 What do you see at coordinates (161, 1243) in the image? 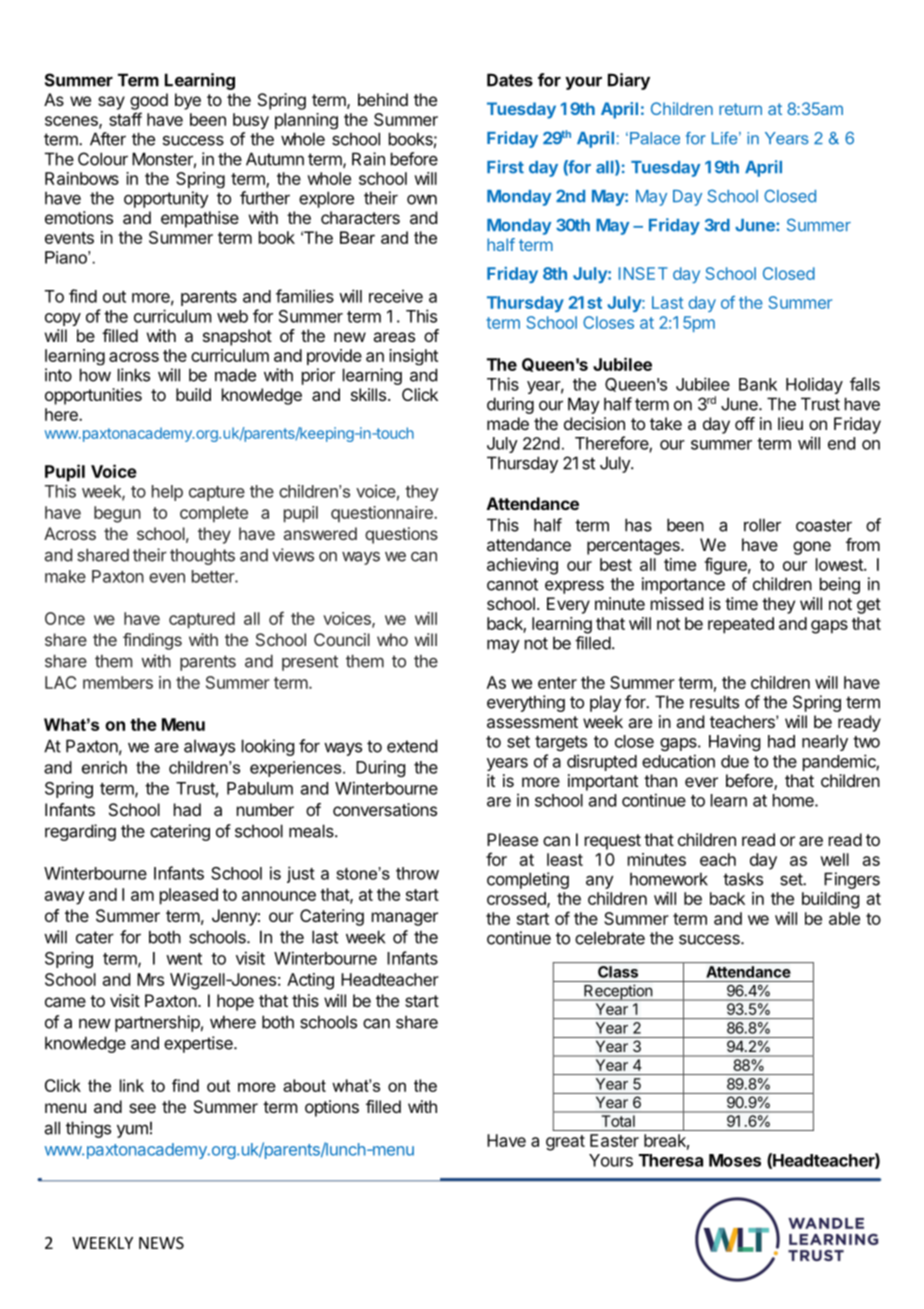
I see `NEWS` at bounding box center [161, 1243].
